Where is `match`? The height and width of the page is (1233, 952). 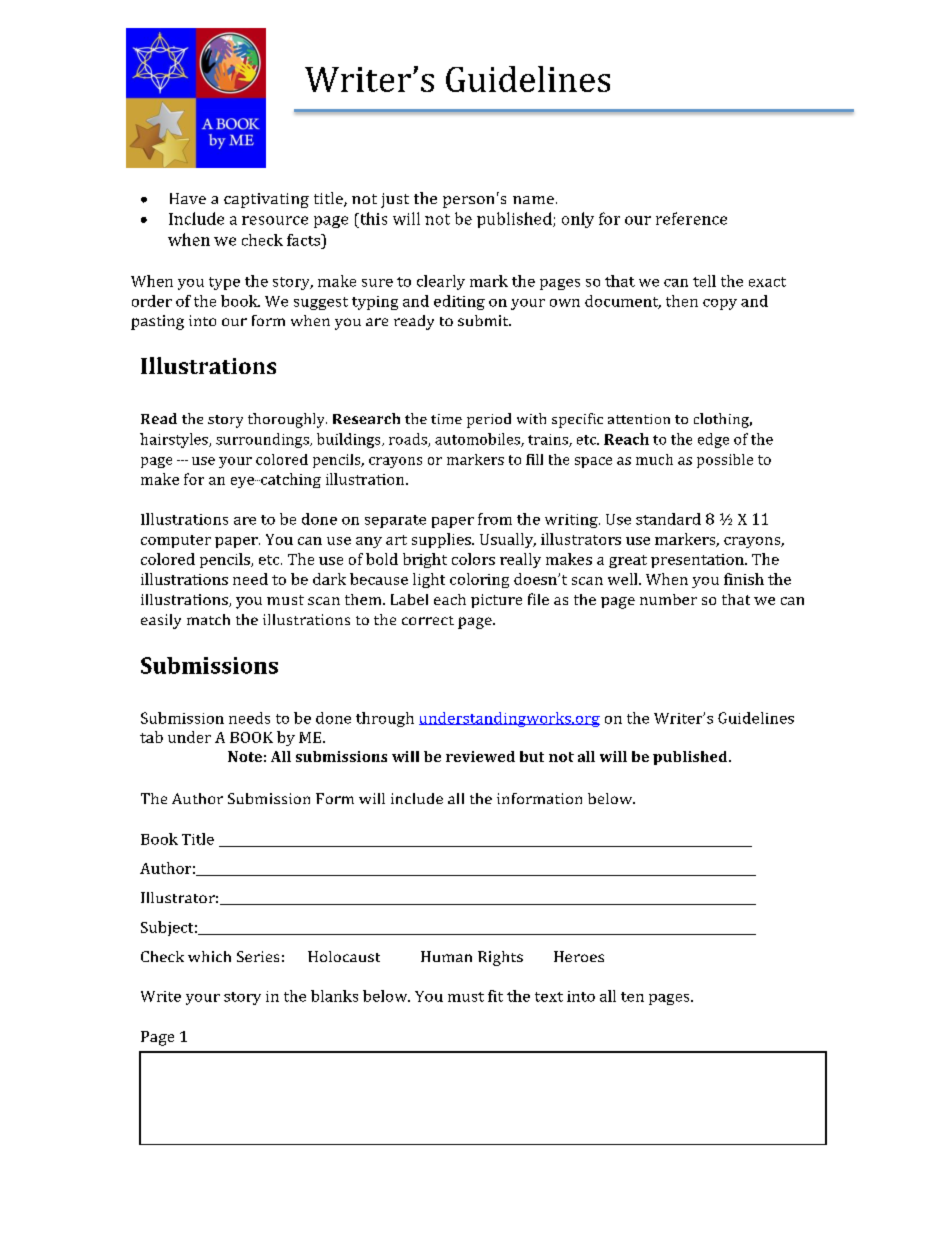
match is located at coordinates (208, 619).
